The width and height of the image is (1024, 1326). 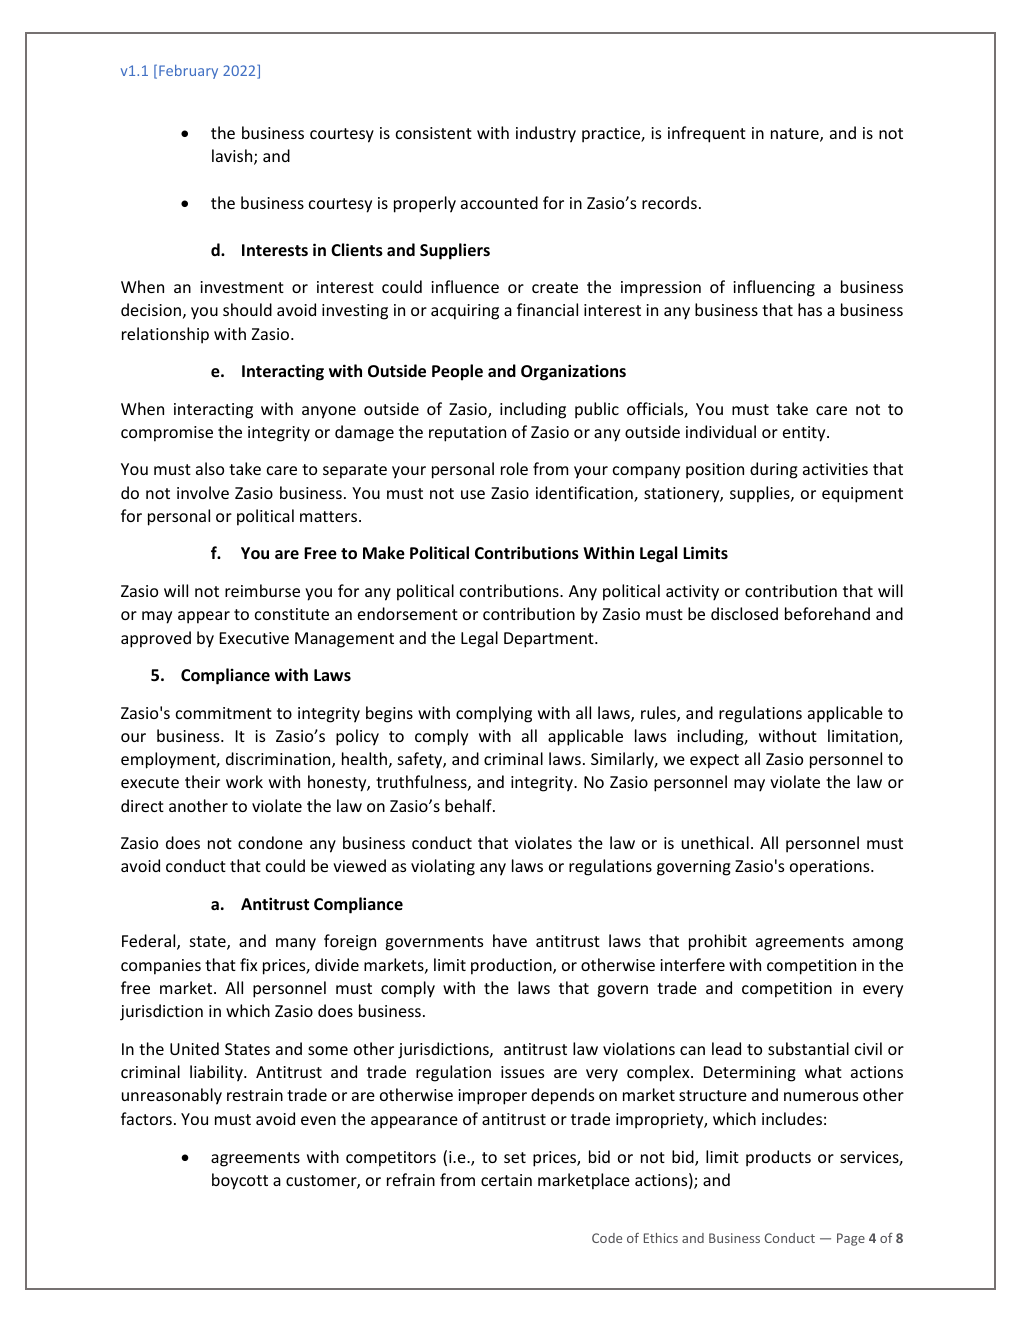 What do you see at coordinates (188, 72) in the image?
I see `February` at bounding box center [188, 72].
